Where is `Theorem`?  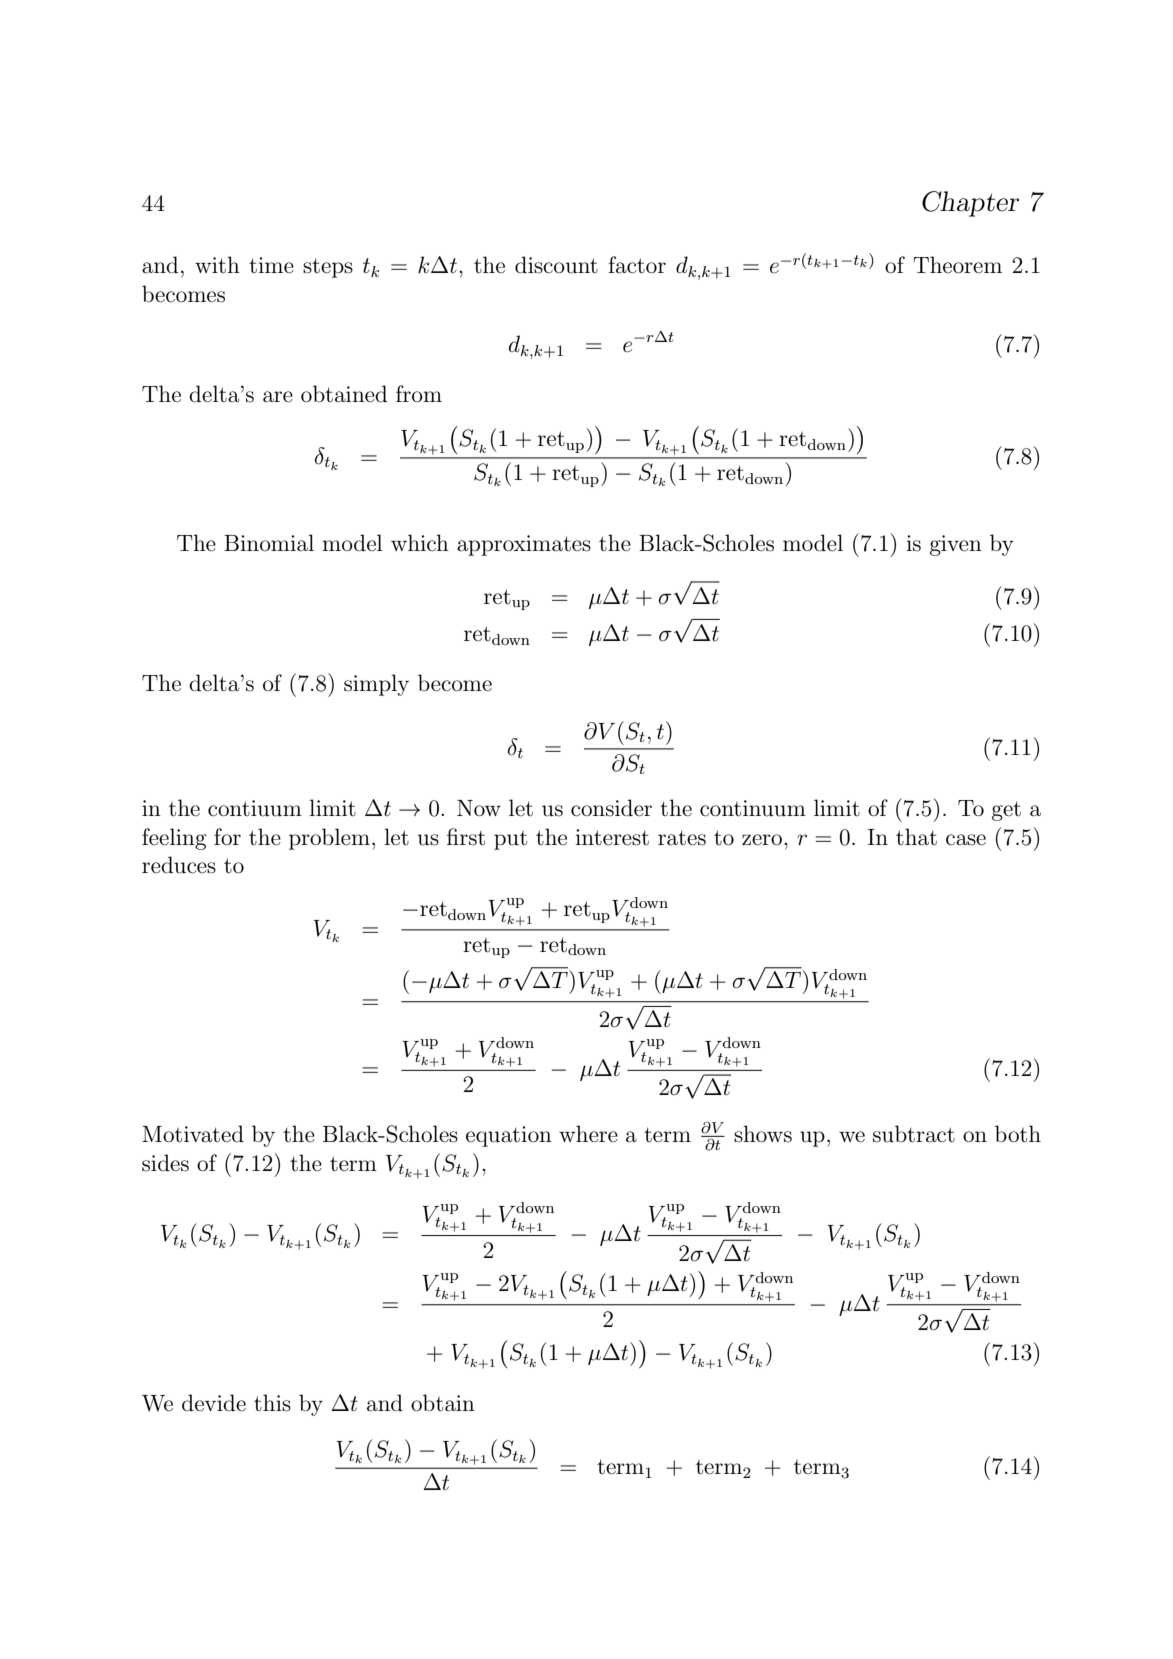
Theorem is located at coordinates (957, 265).
